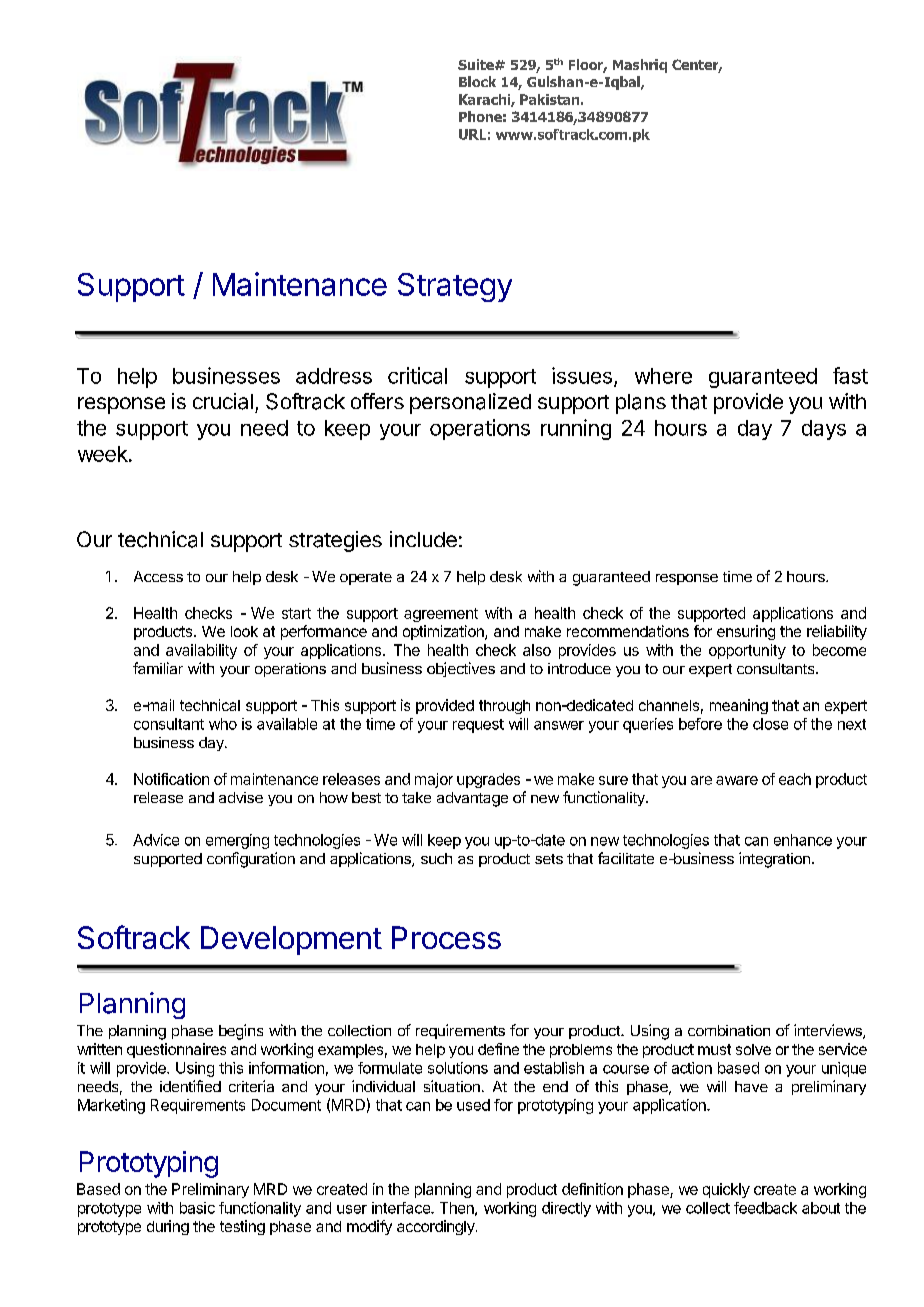 The image size is (924, 1307). I want to click on Process, so click(446, 937).
